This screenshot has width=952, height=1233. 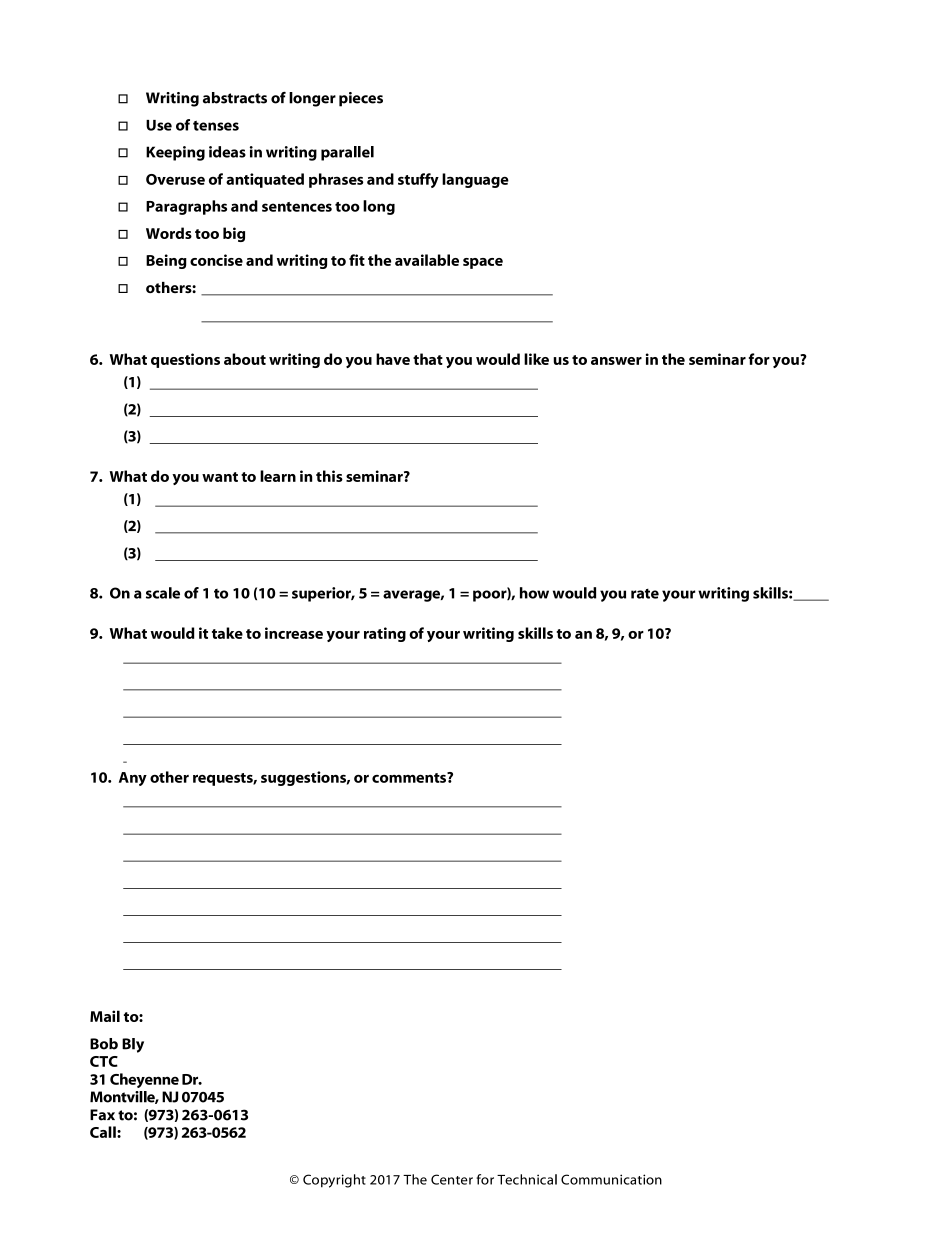 I want to click on language, so click(x=475, y=180).
